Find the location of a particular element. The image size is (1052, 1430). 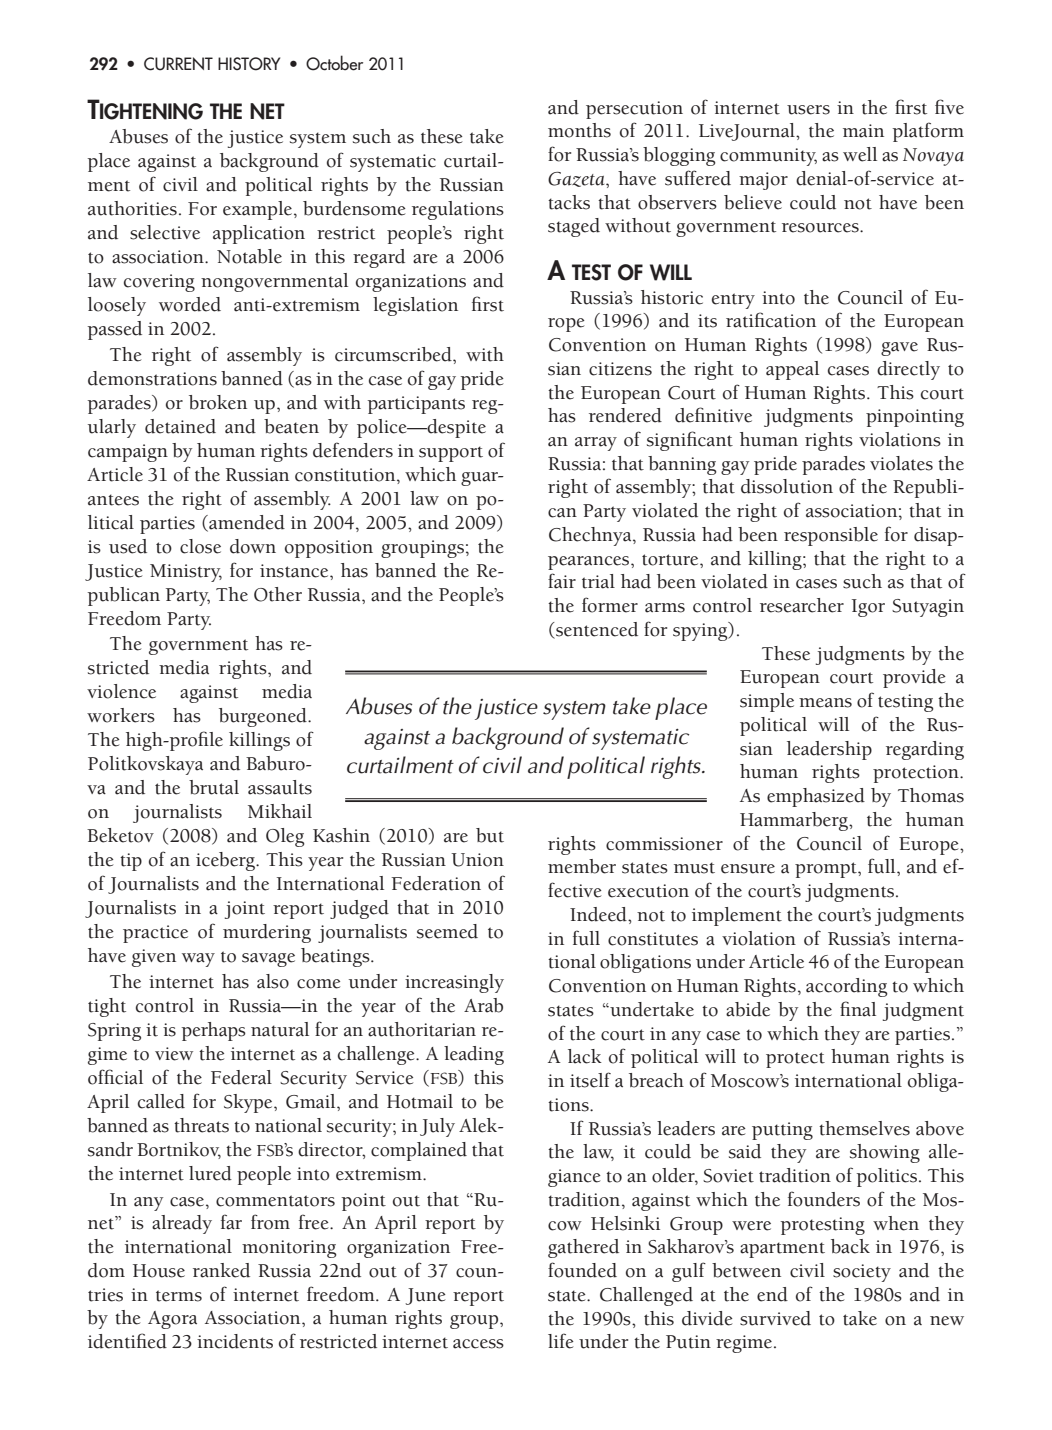

terms is located at coordinates (179, 1296).
